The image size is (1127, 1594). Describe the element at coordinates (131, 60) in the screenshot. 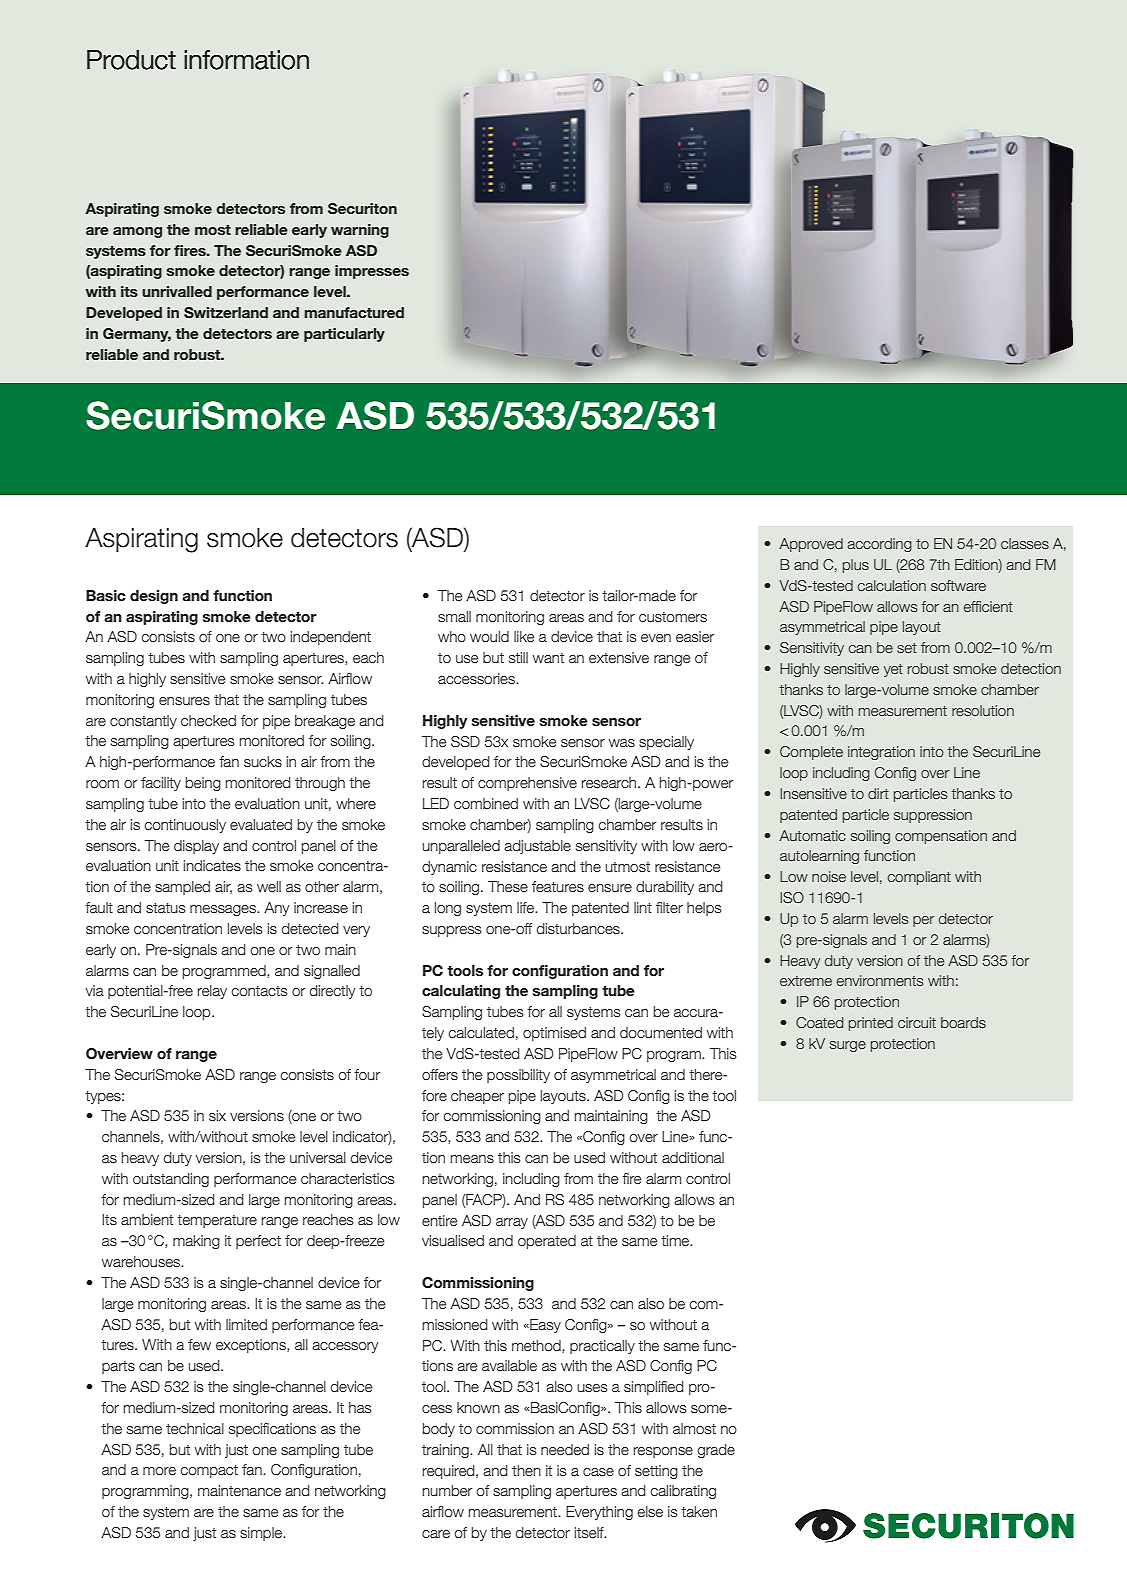

I see `Product` at that location.
